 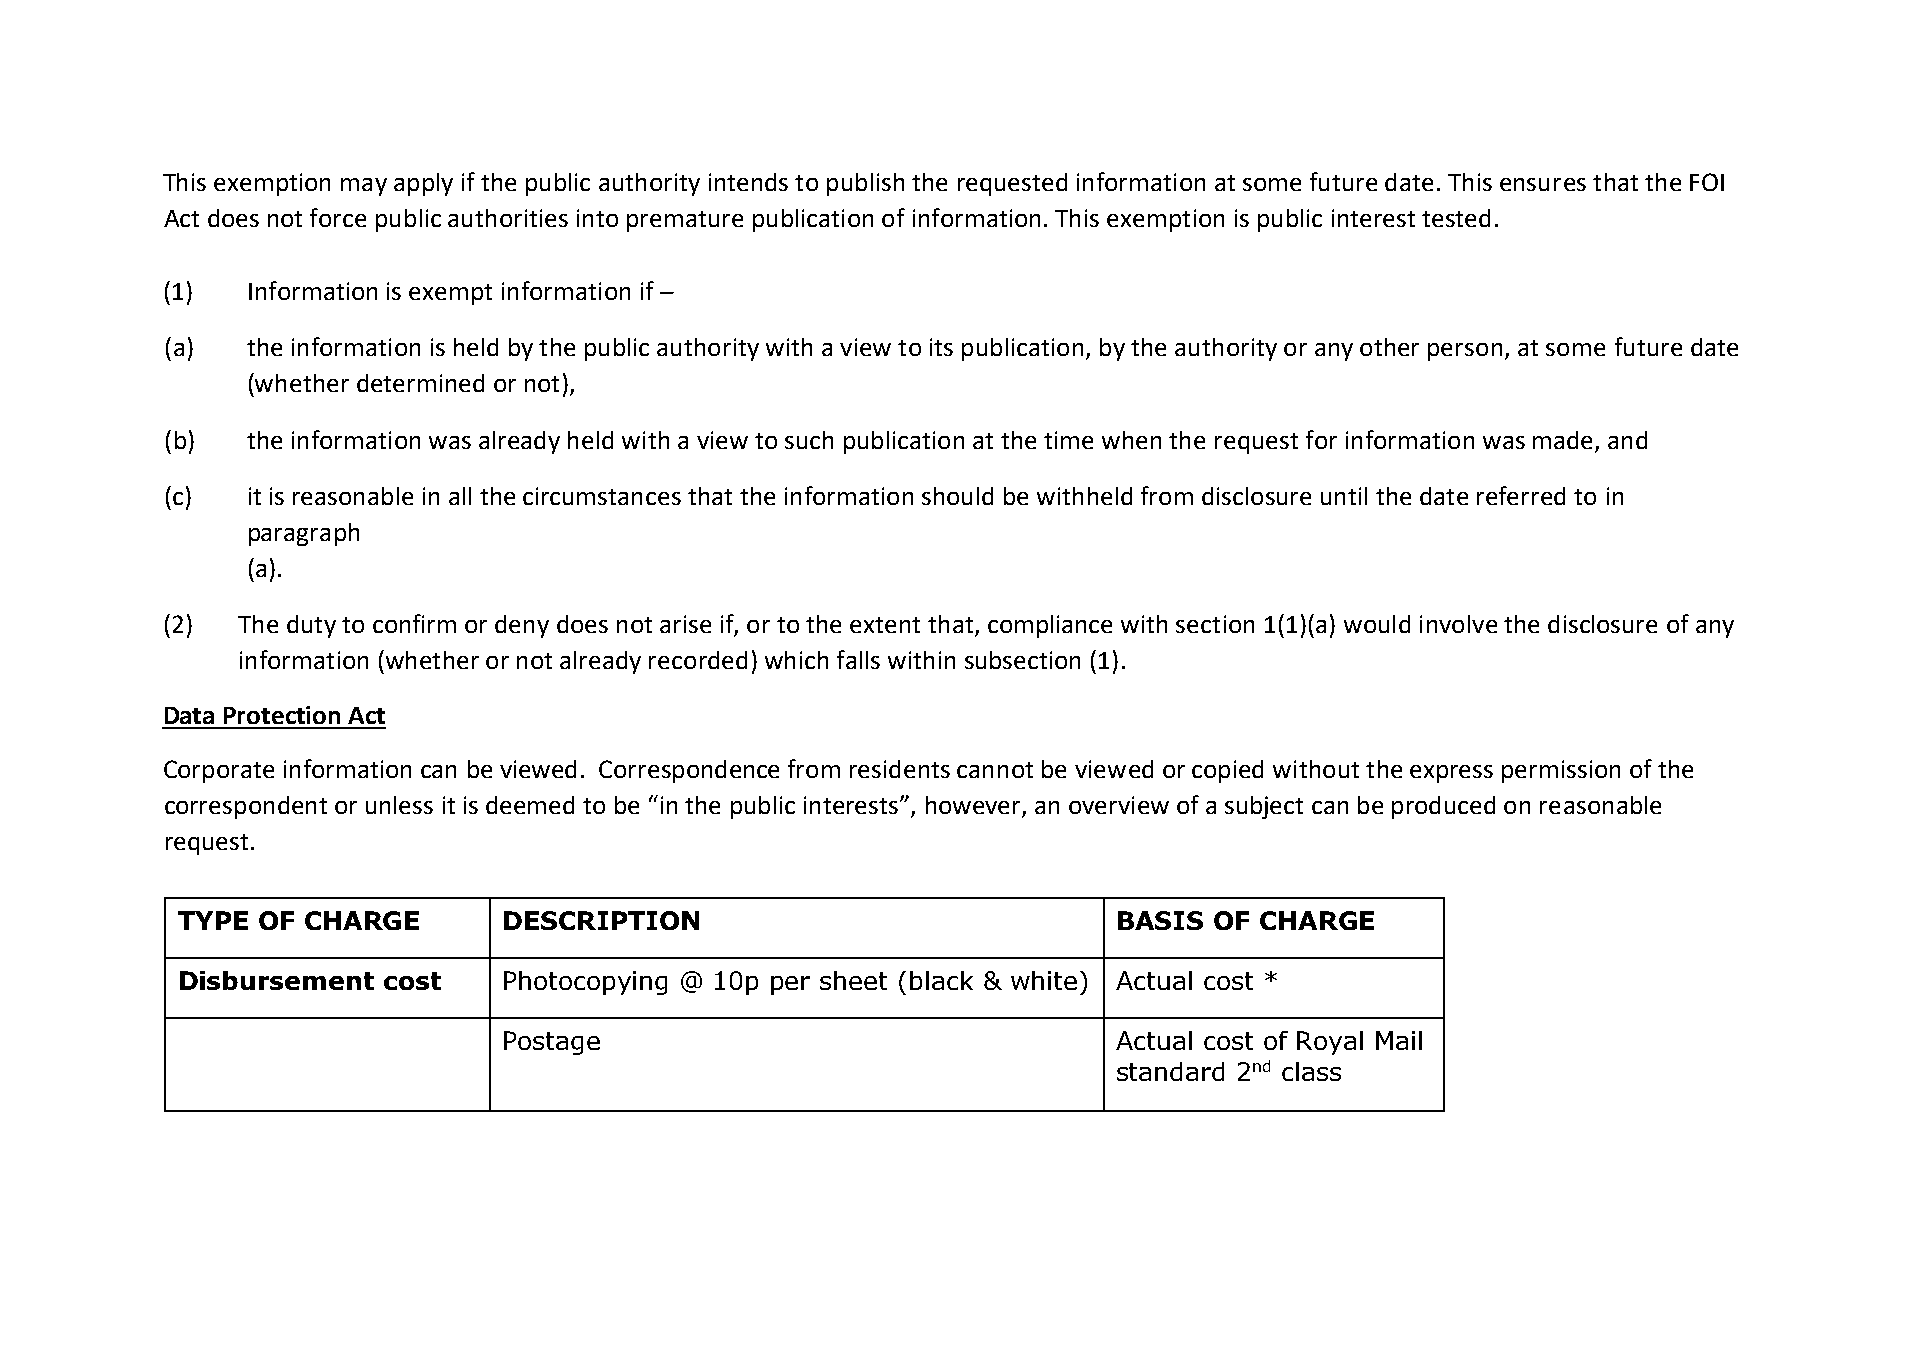 What do you see at coordinates (1458, 624) in the screenshot?
I see `involve` at bounding box center [1458, 624].
